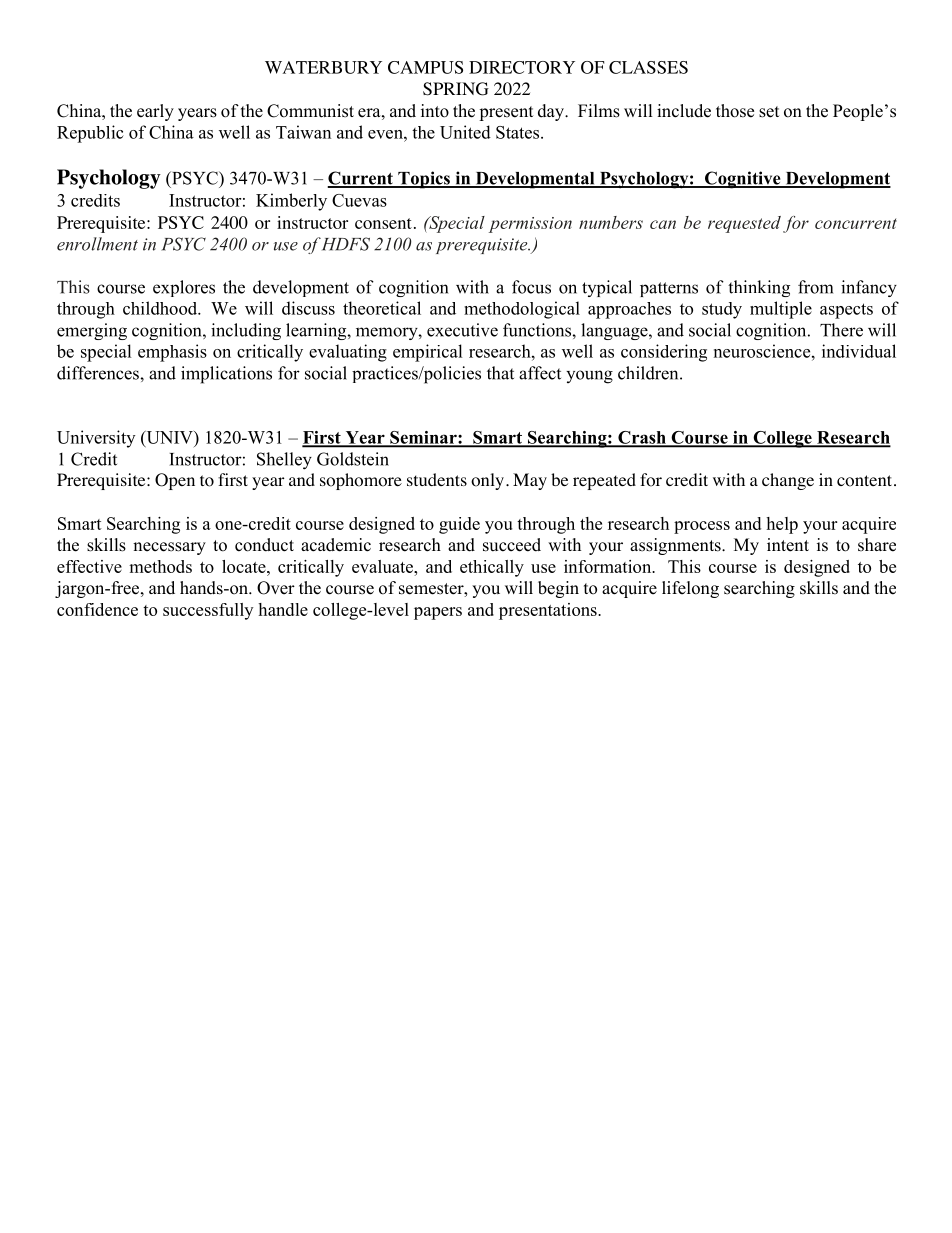  Describe the element at coordinates (456, 89) in the screenshot. I see `SPRING` at that location.
